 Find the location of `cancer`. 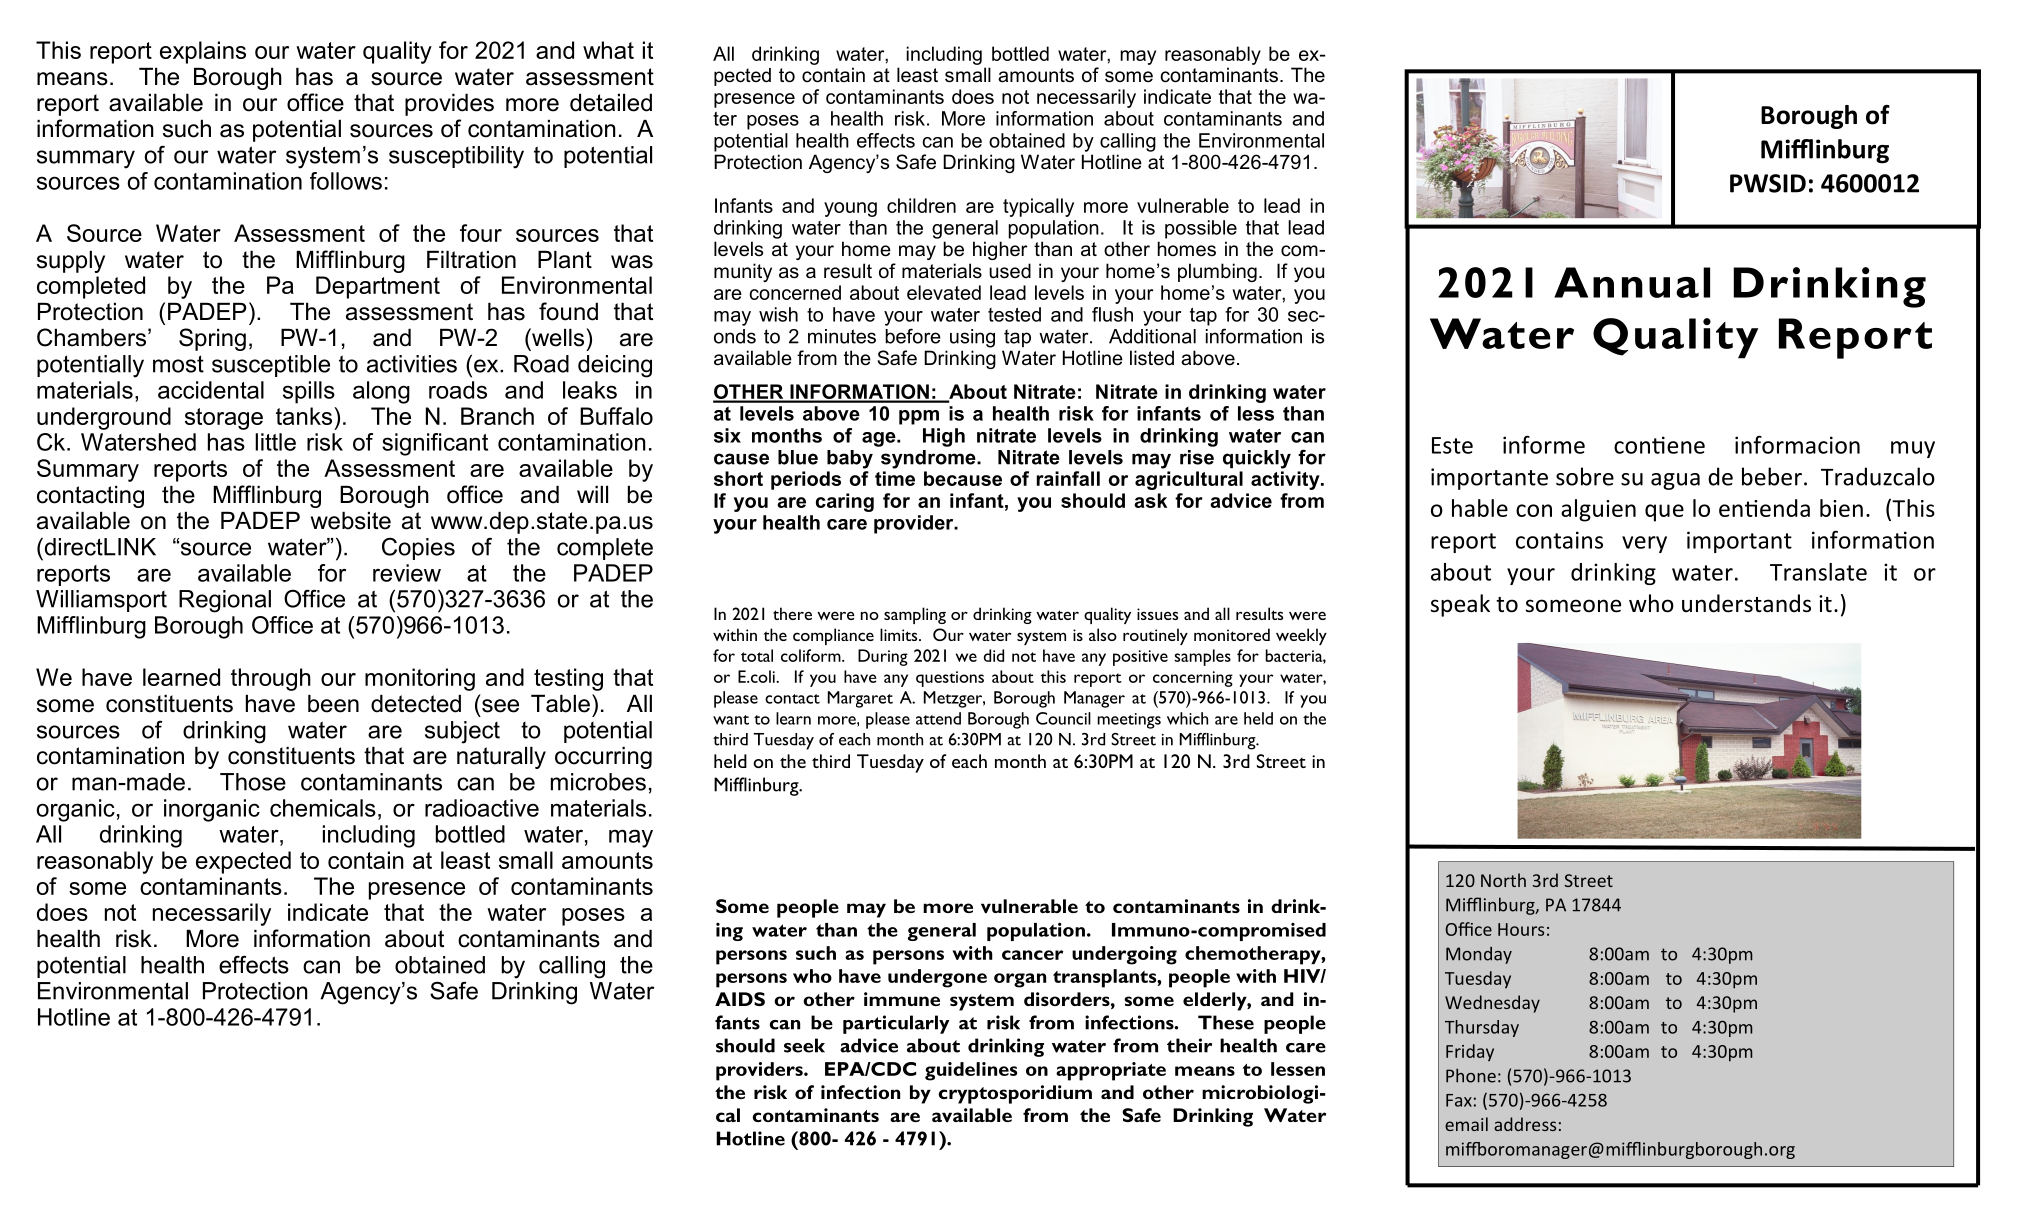

cancer is located at coordinates (1032, 955).
